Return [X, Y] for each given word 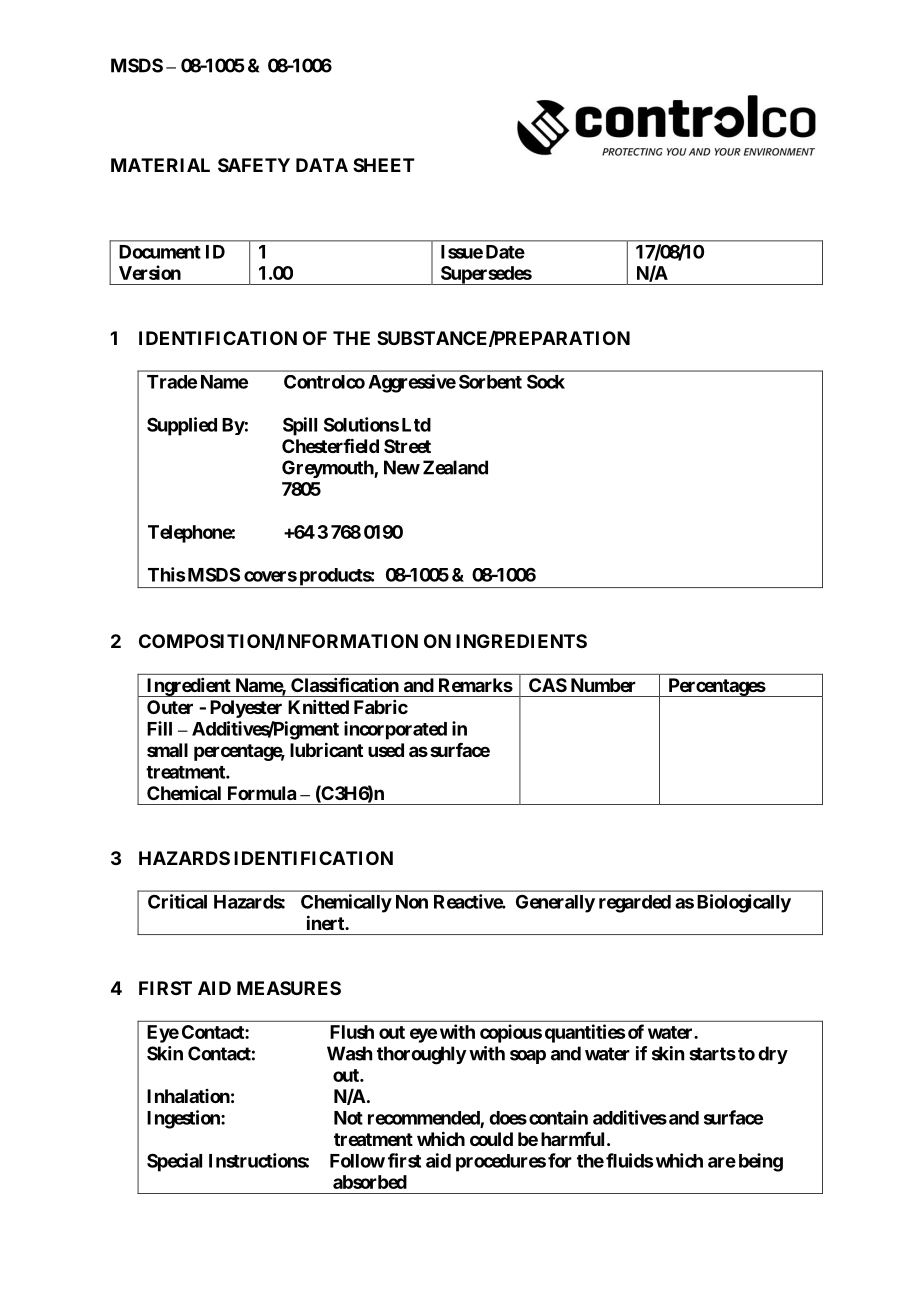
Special [174, 1162]
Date [505, 252]
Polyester [246, 709]
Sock [546, 381]
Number [603, 685]
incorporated [395, 730]
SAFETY [254, 165]
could [491, 1139]
